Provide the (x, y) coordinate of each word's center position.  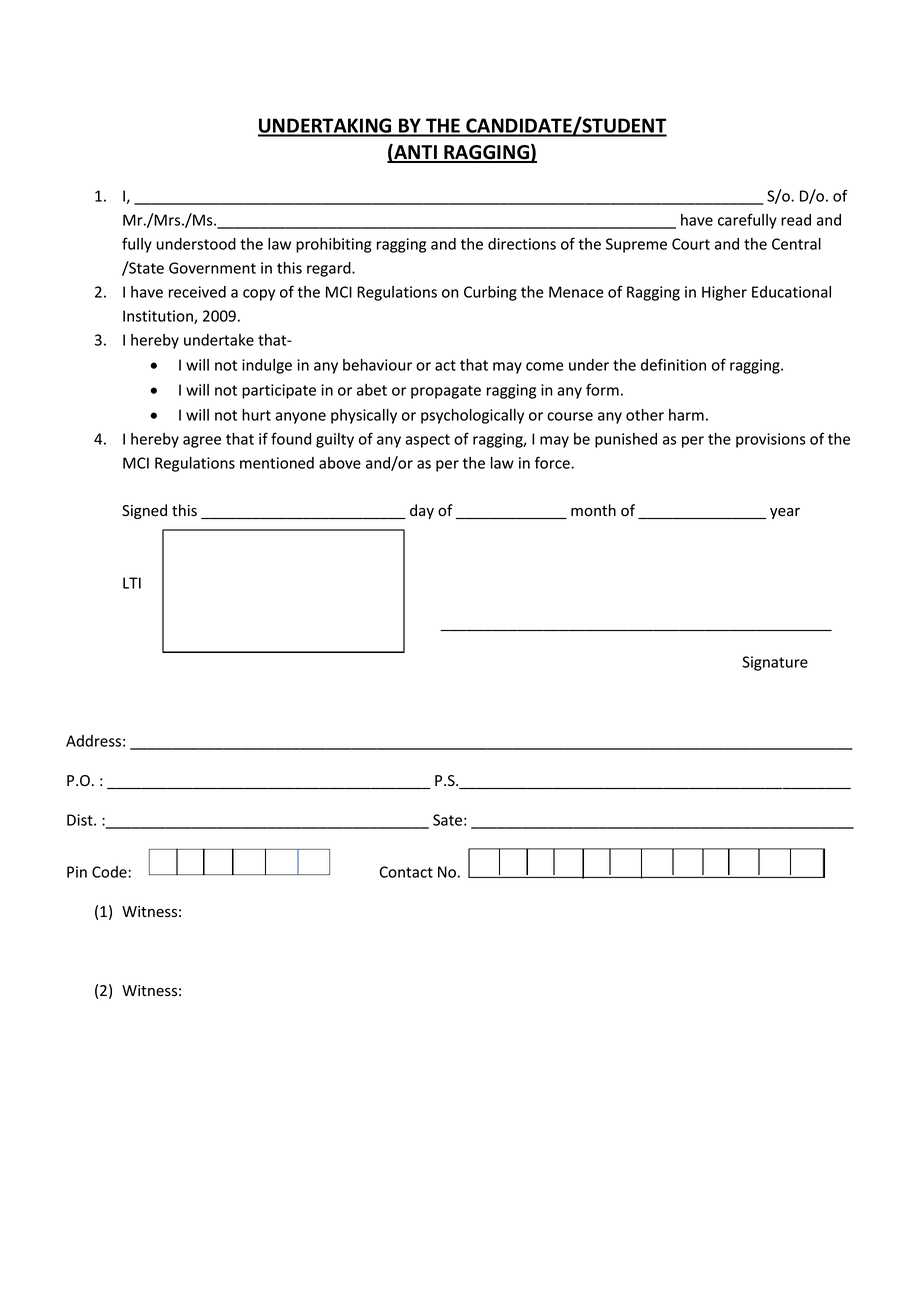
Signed (144, 511)
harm (686, 415)
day (422, 511)
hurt (256, 415)
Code (109, 872)
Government (212, 268)
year (785, 513)
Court (691, 244)
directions (522, 244)
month (593, 510)
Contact (406, 872)
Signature (775, 663)
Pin (77, 872)
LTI (132, 583)
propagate (446, 392)
